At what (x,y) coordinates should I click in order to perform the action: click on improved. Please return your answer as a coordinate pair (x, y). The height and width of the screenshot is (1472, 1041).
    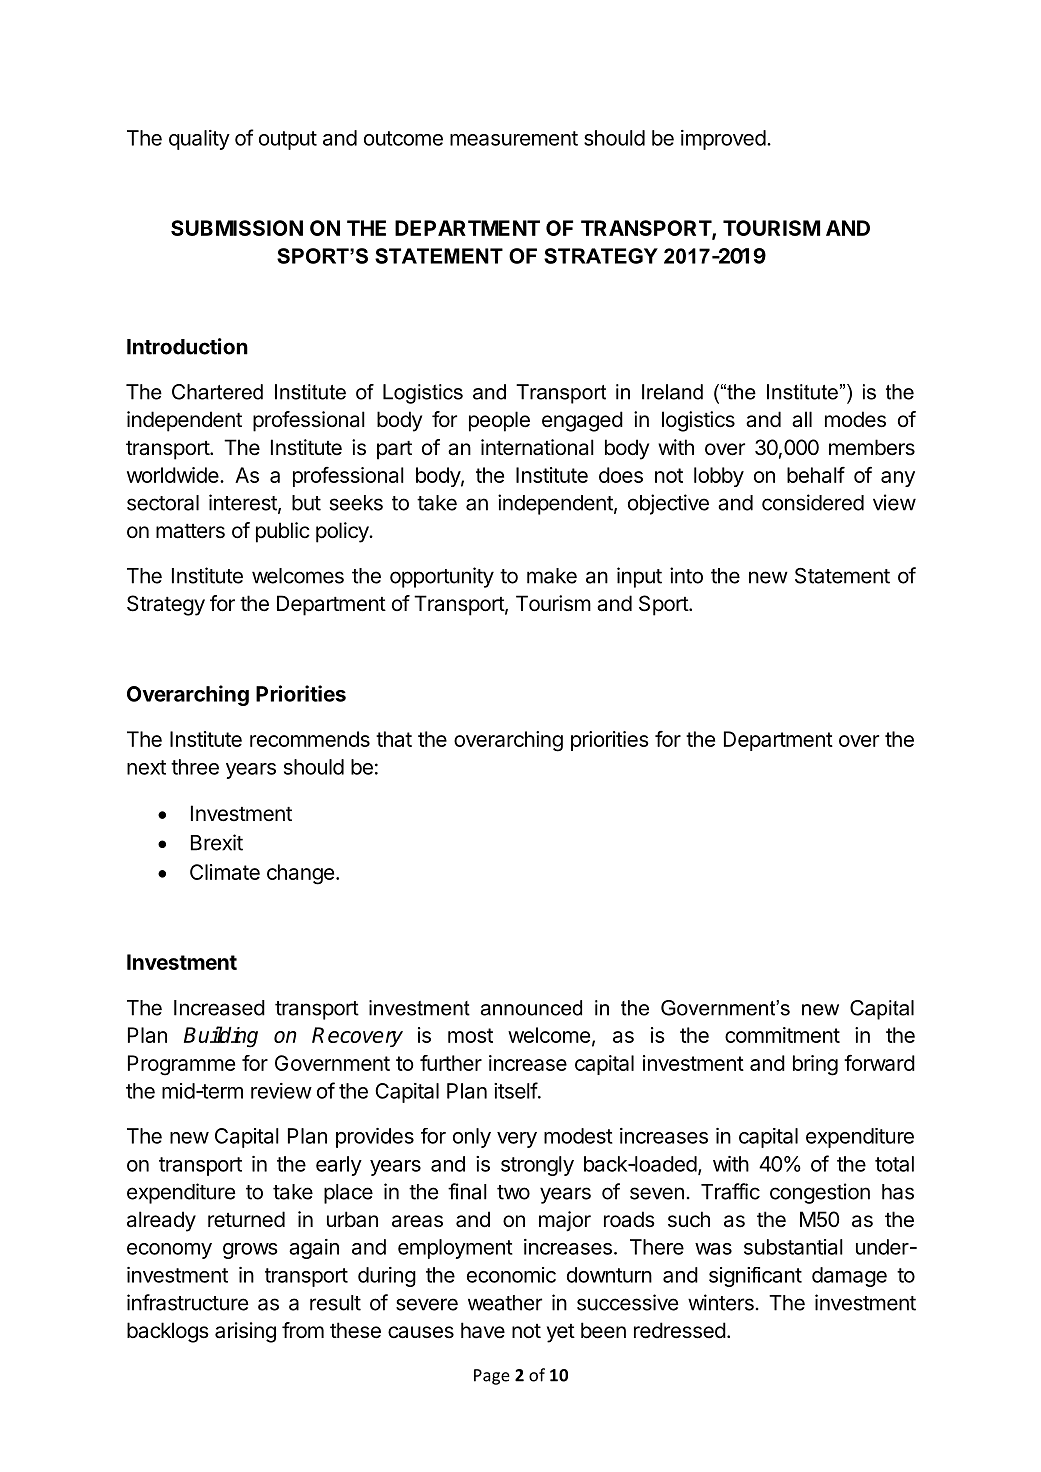
    Looking at the image, I should click on (723, 140).
